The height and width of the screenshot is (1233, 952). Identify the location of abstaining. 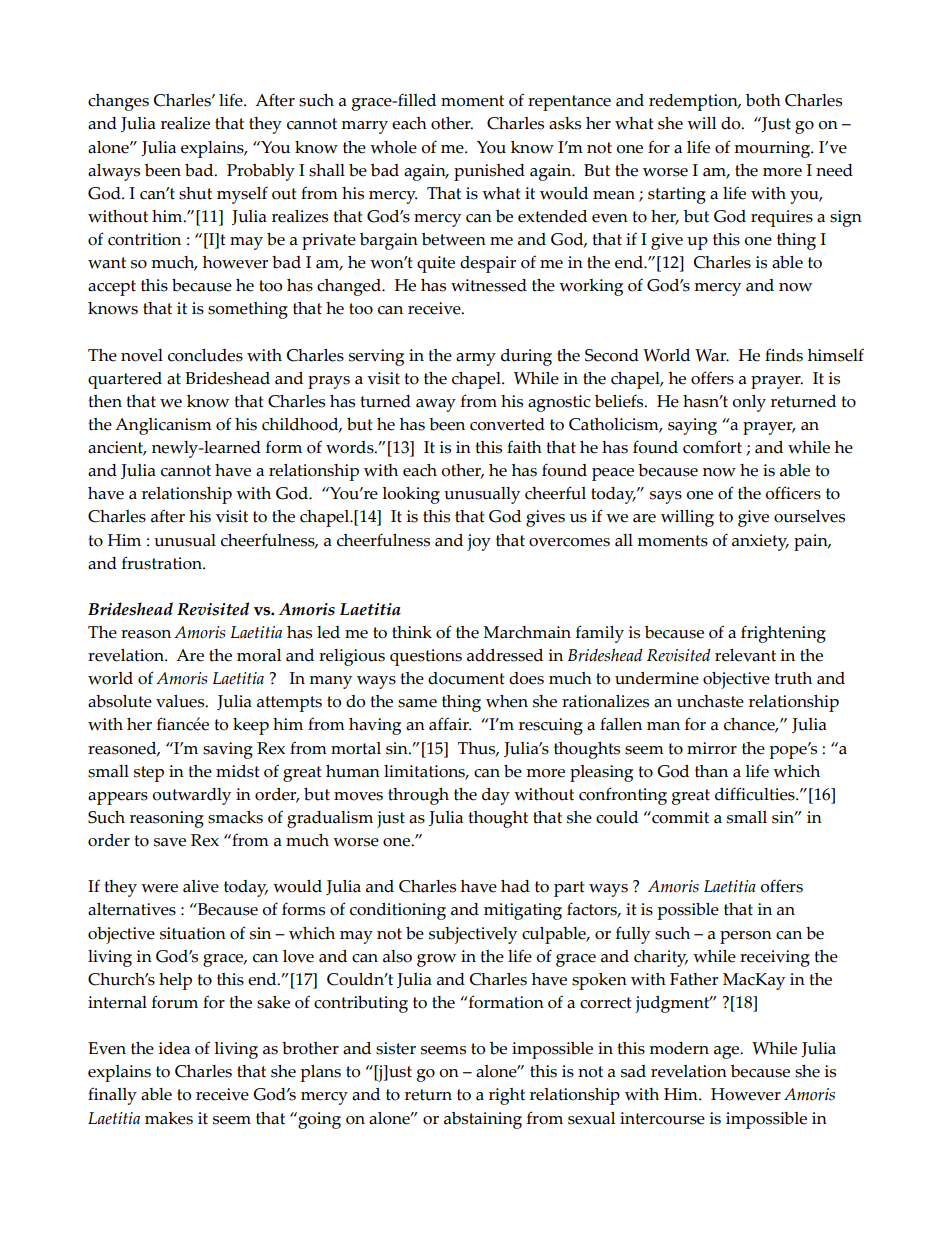
(483, 1120).
